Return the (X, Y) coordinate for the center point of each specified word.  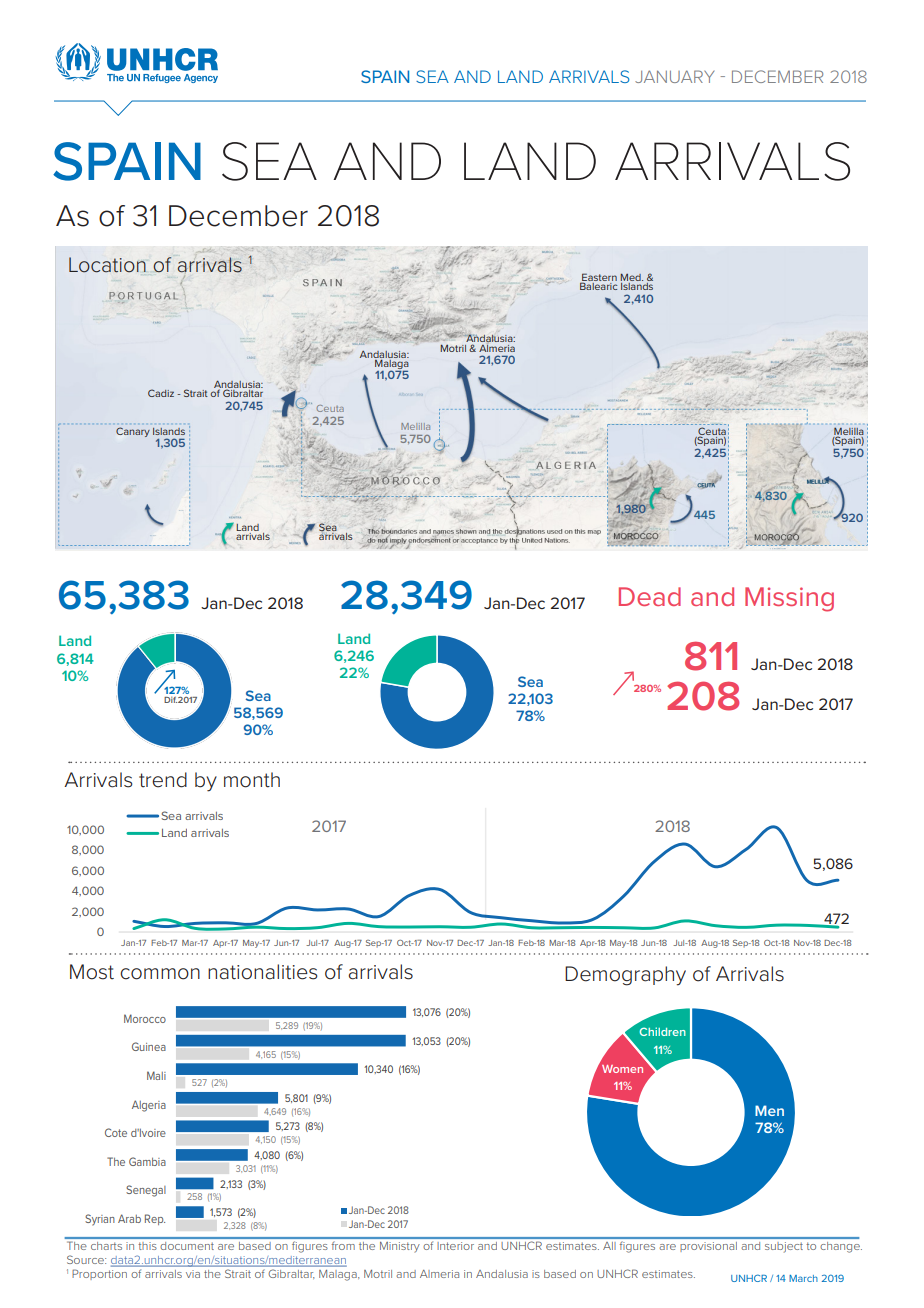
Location (107, 265)
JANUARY (674, 76)
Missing (789, 599)
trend (163, 780)
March (803, 1278)
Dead (650, 596)
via (193, 1274)
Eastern (599, 278)
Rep (155, 1219)
